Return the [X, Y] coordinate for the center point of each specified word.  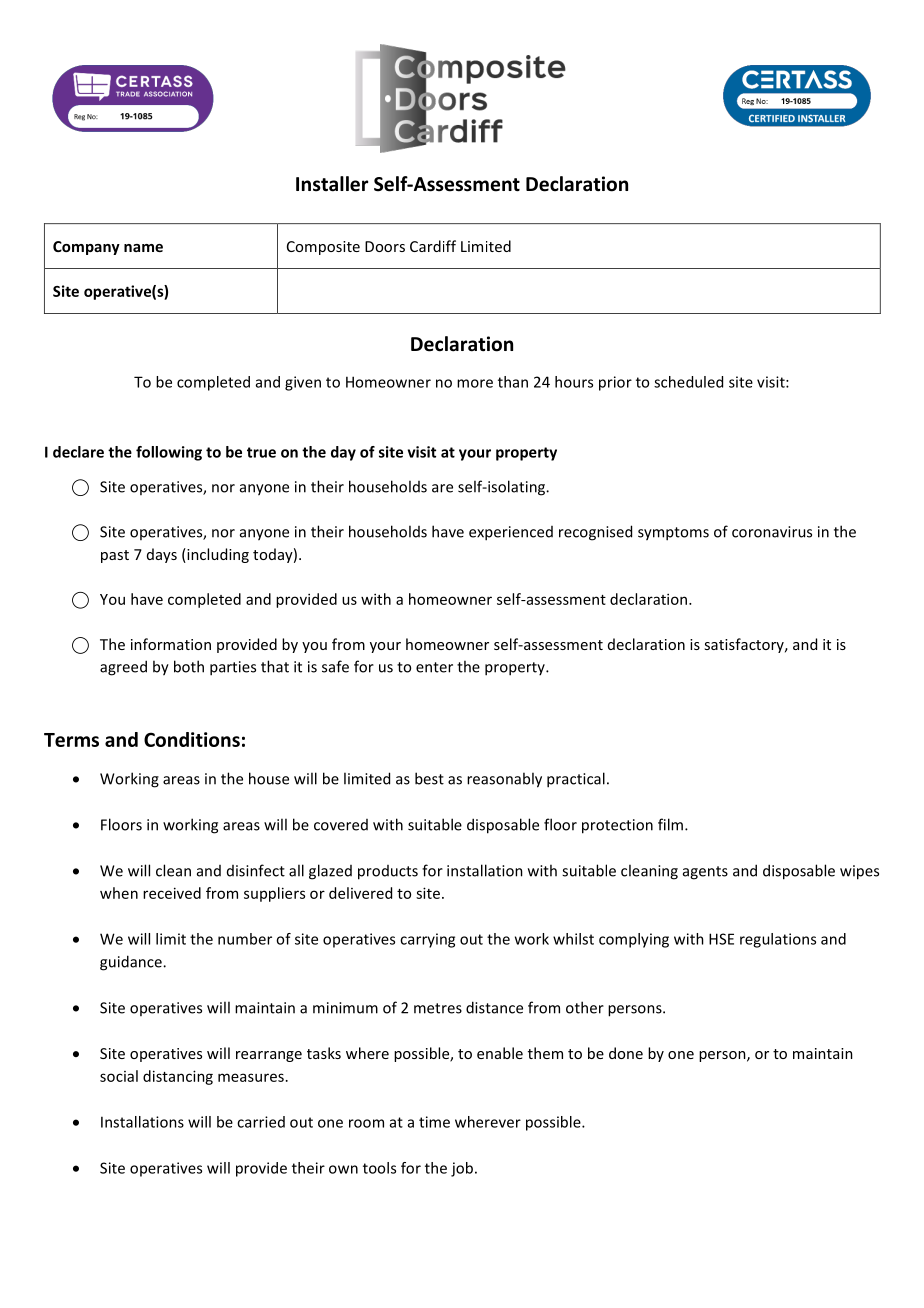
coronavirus [772, 532]
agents [705, 873]
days [162, 555]
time [434, 1122]
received [172, 893]
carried [261, 1122]
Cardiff [433, 246]
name [143, 248]
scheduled [688, 382]
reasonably [504, 780]
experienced [511, 533]
